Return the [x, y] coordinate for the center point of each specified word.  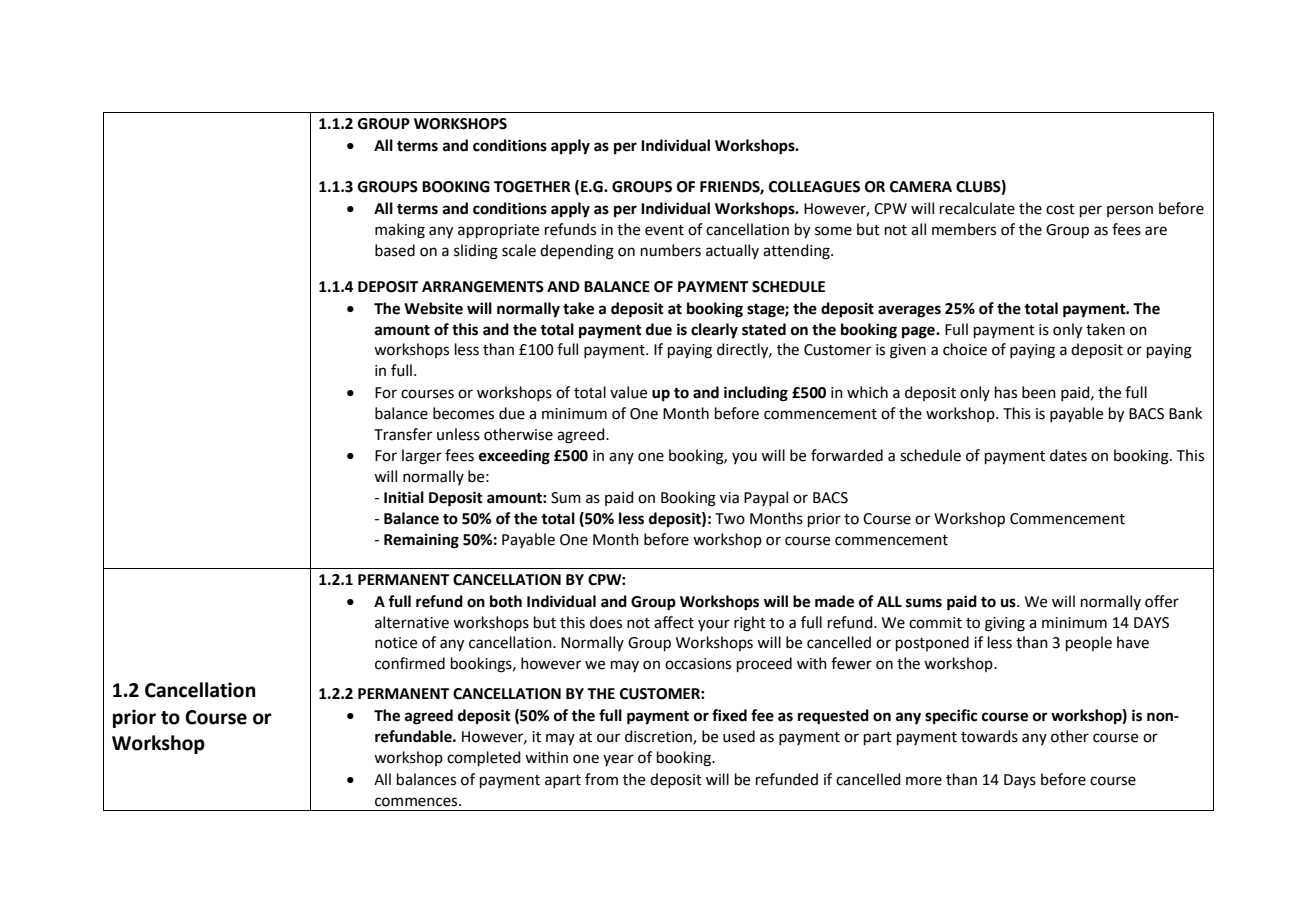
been [1039, 392]
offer [1162, 601]
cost [1060, 209]
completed [484, 758]
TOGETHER [532, 187]
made [834, 601]
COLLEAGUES [814, 187]
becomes [463, 413]
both [506, 601]
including [756, 394]
